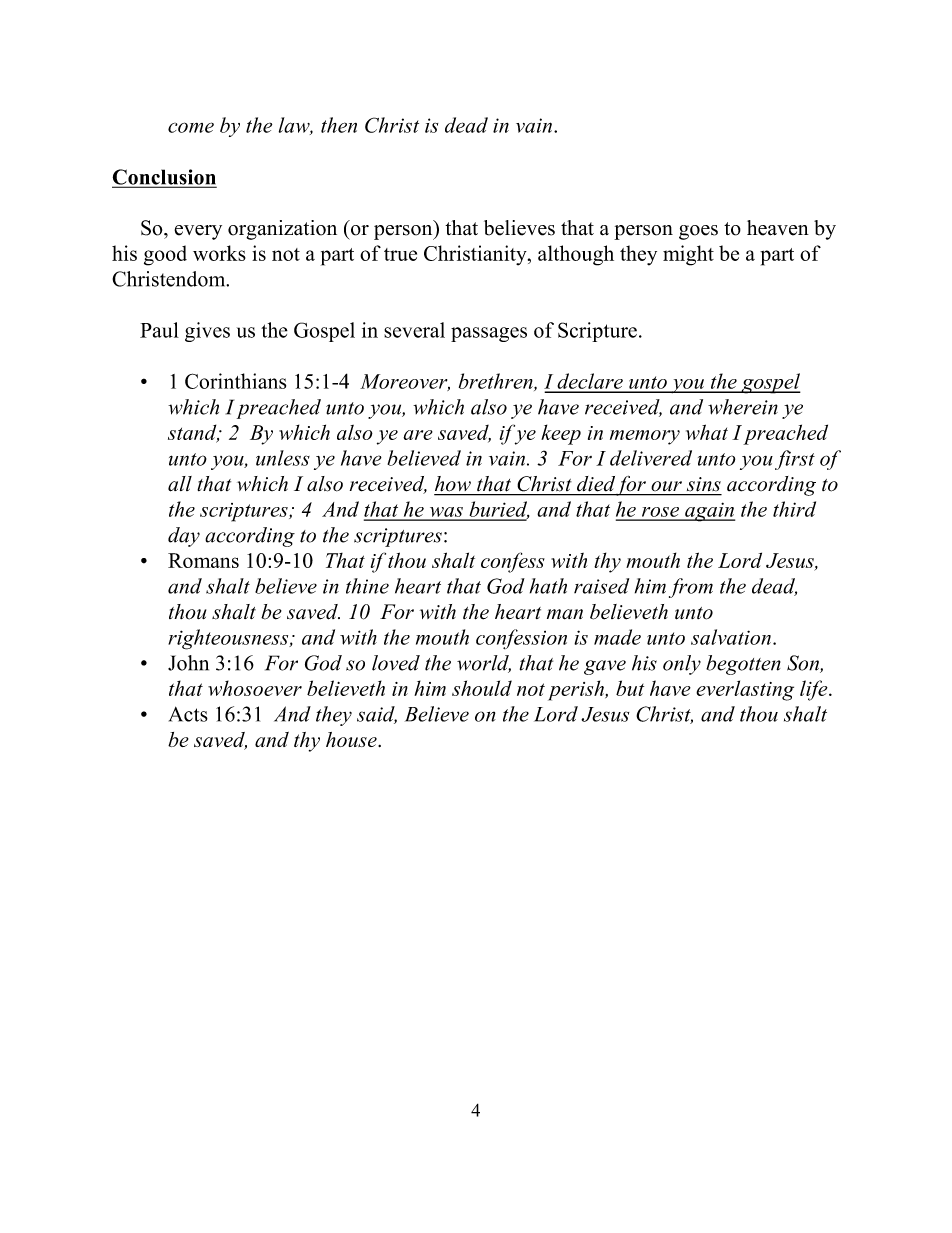 Image resolution: width=952 pixels, height=1233 pixels. What do you see at coordinates (778, 228) in the document?
I see `heaven` at bounding box center [778, 228].
